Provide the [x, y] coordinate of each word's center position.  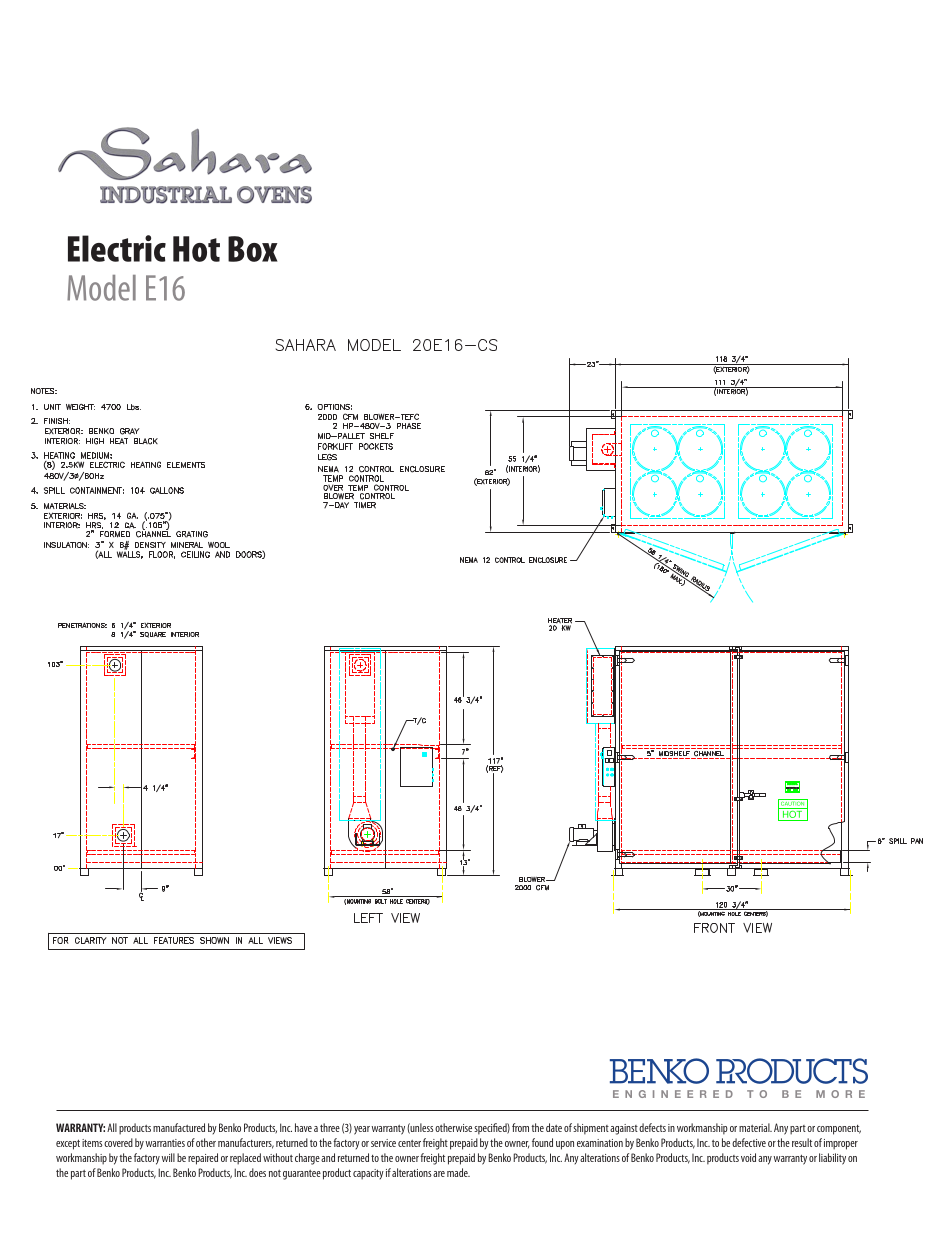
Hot [196, 249]
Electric [117, 248]
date [554, 1127]
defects [652, 1127]
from [520, 1127]
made [458, 1172]
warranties [165, 1143]
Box [253, 249]
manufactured [179, 1127]
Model [101, 288]
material [755, 1127]
